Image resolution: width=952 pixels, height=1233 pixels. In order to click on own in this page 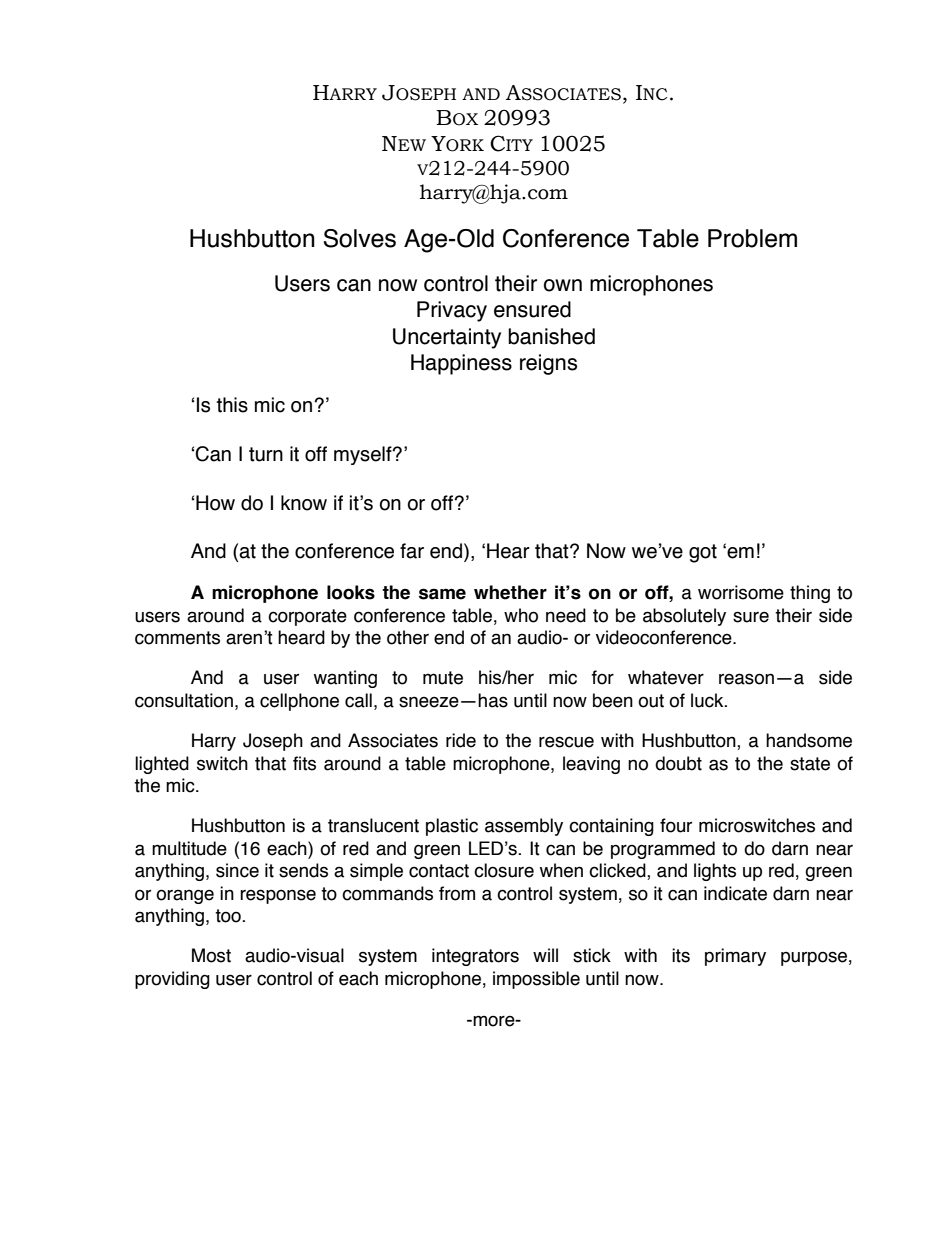, I will do `click(563, 285)`.
